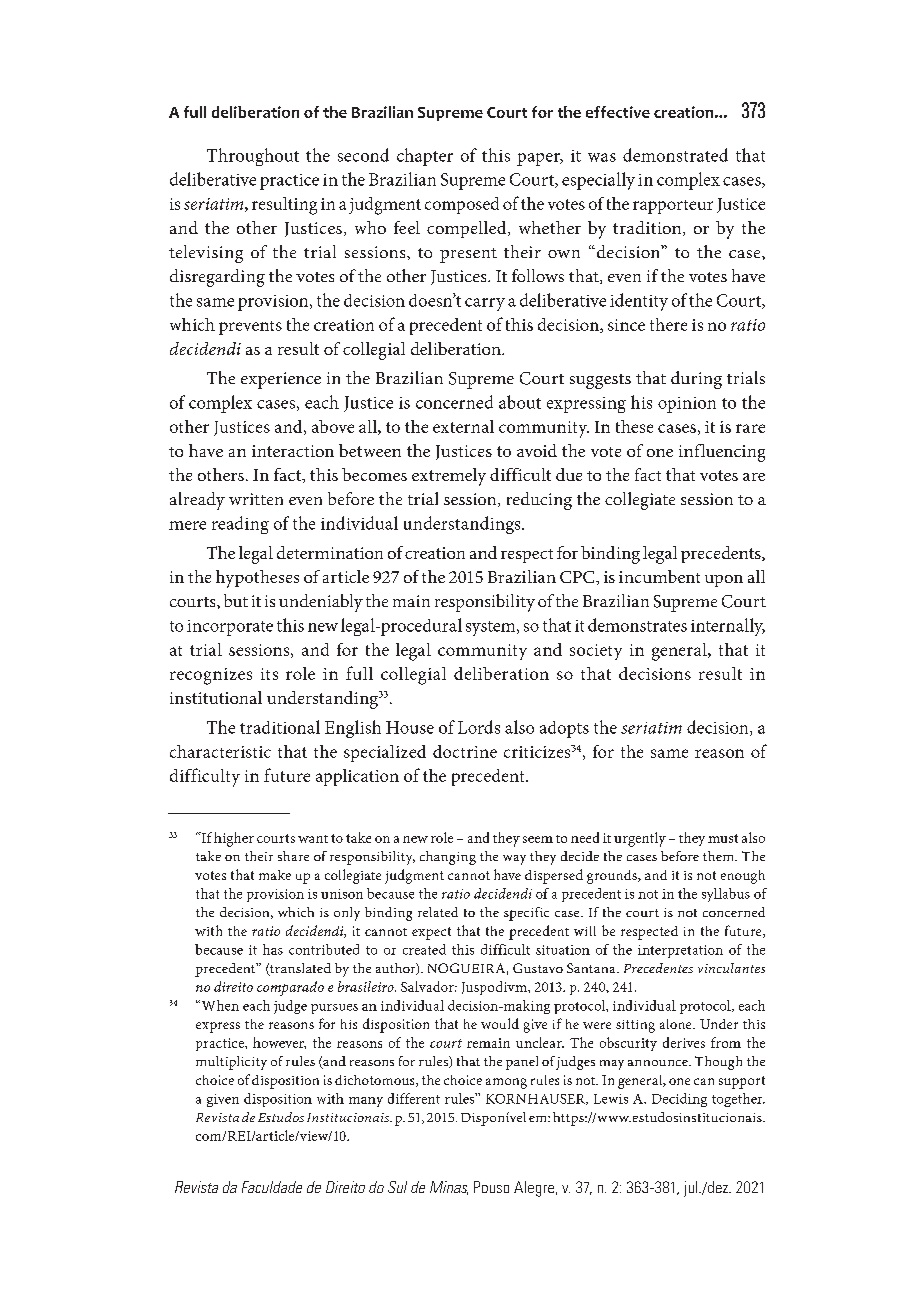  Describe the element at coordinates (659, 576) in the image. I see `incumbent` at that location.
